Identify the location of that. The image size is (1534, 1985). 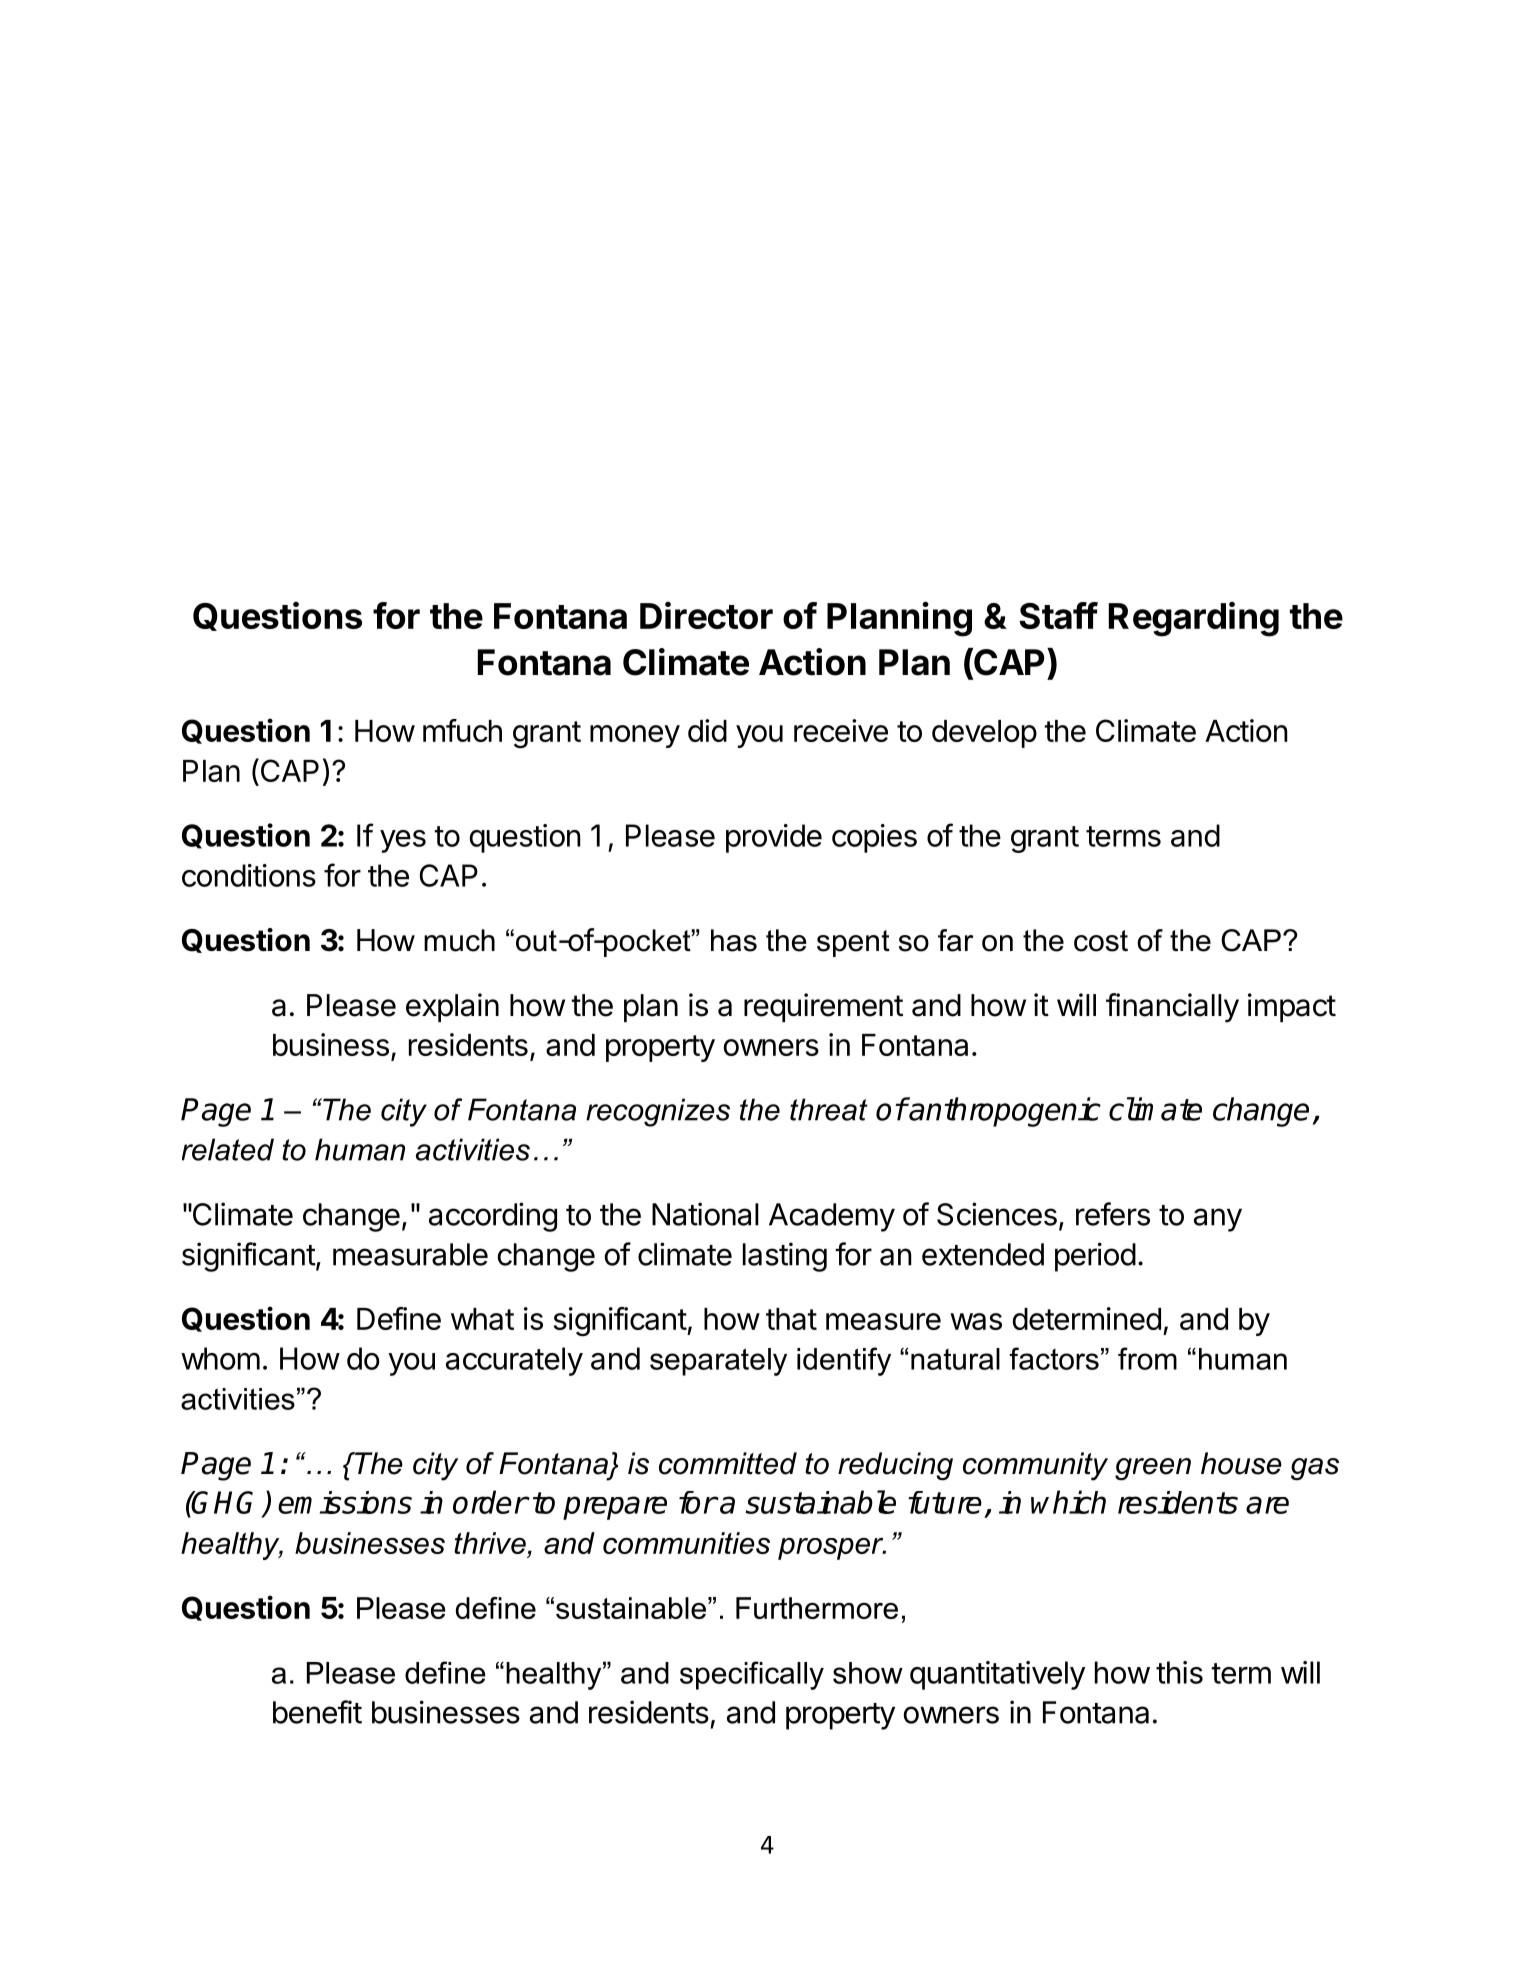
(791, 1319).
